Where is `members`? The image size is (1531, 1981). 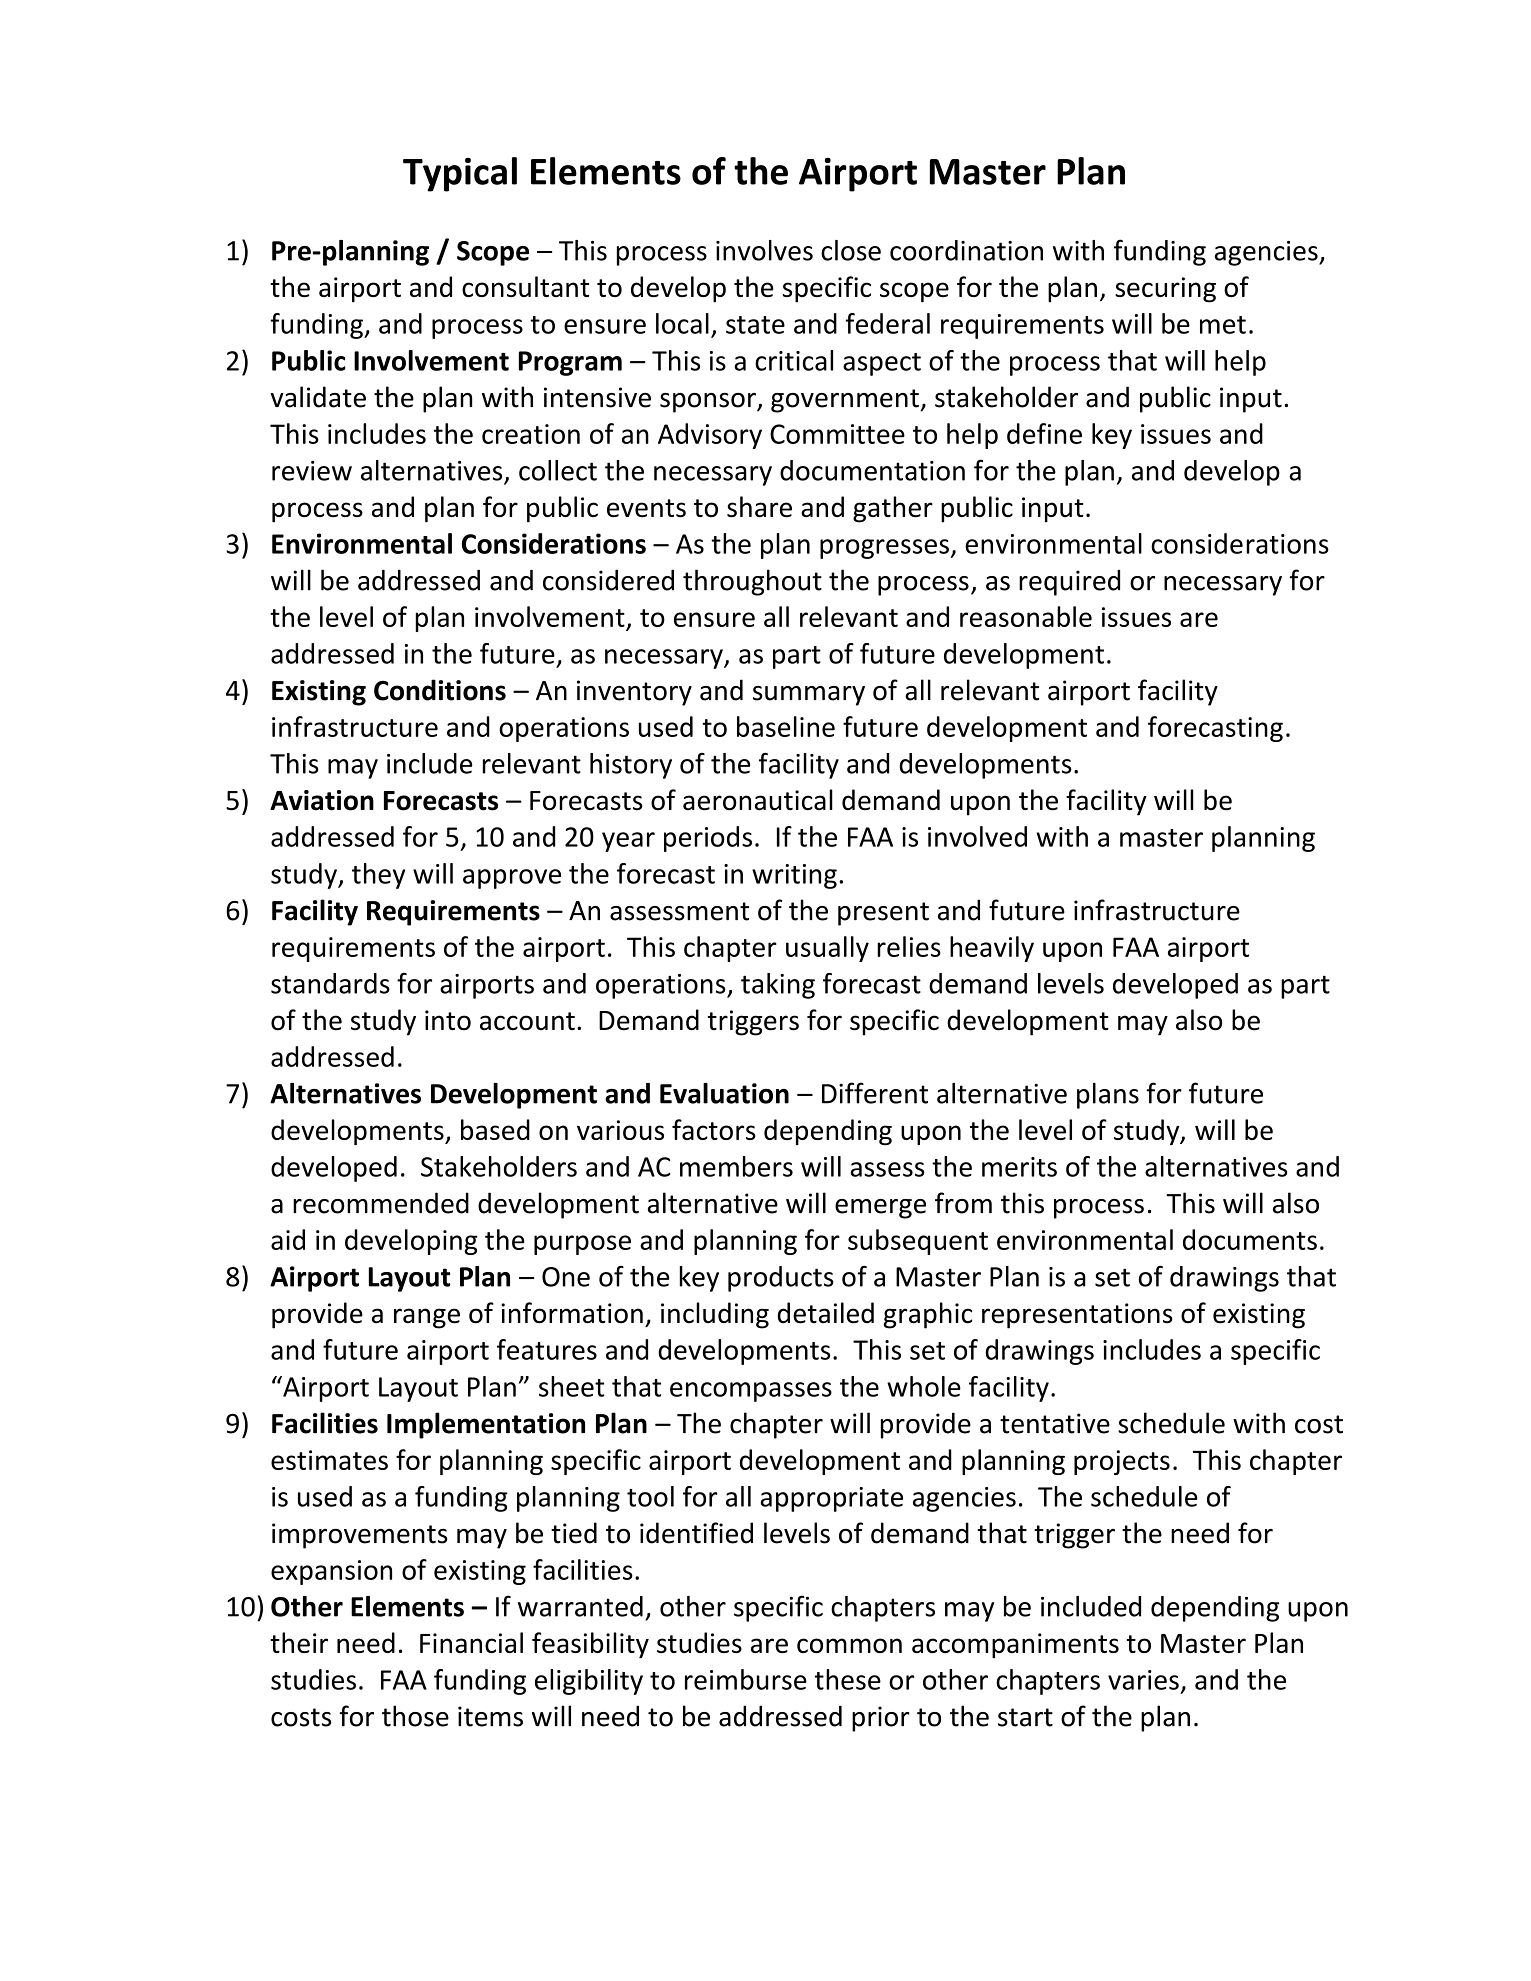 members is located at coordinates (736, 1166).
